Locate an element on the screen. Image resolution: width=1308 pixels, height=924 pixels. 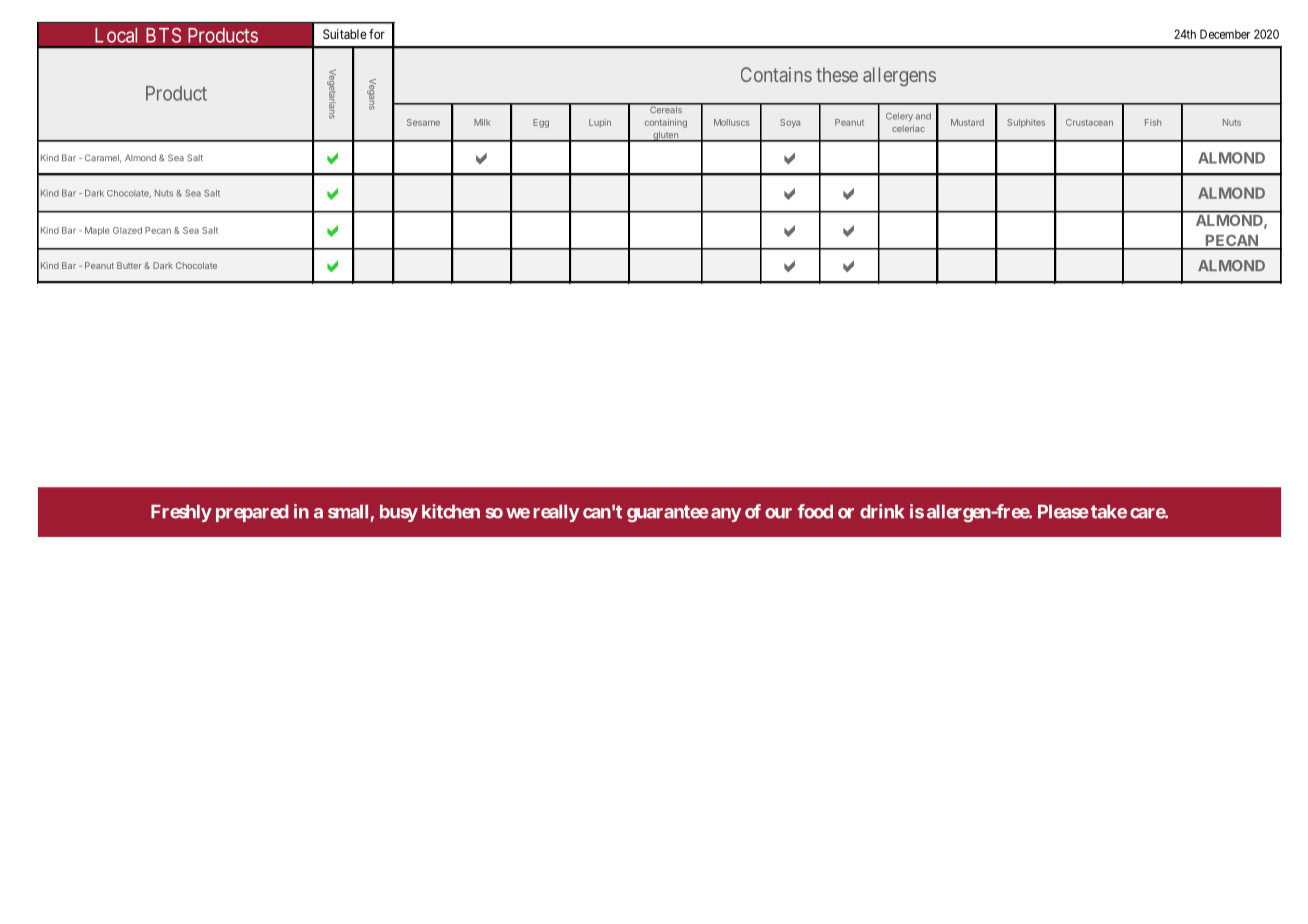
food is located at coordinates (815, 511).
